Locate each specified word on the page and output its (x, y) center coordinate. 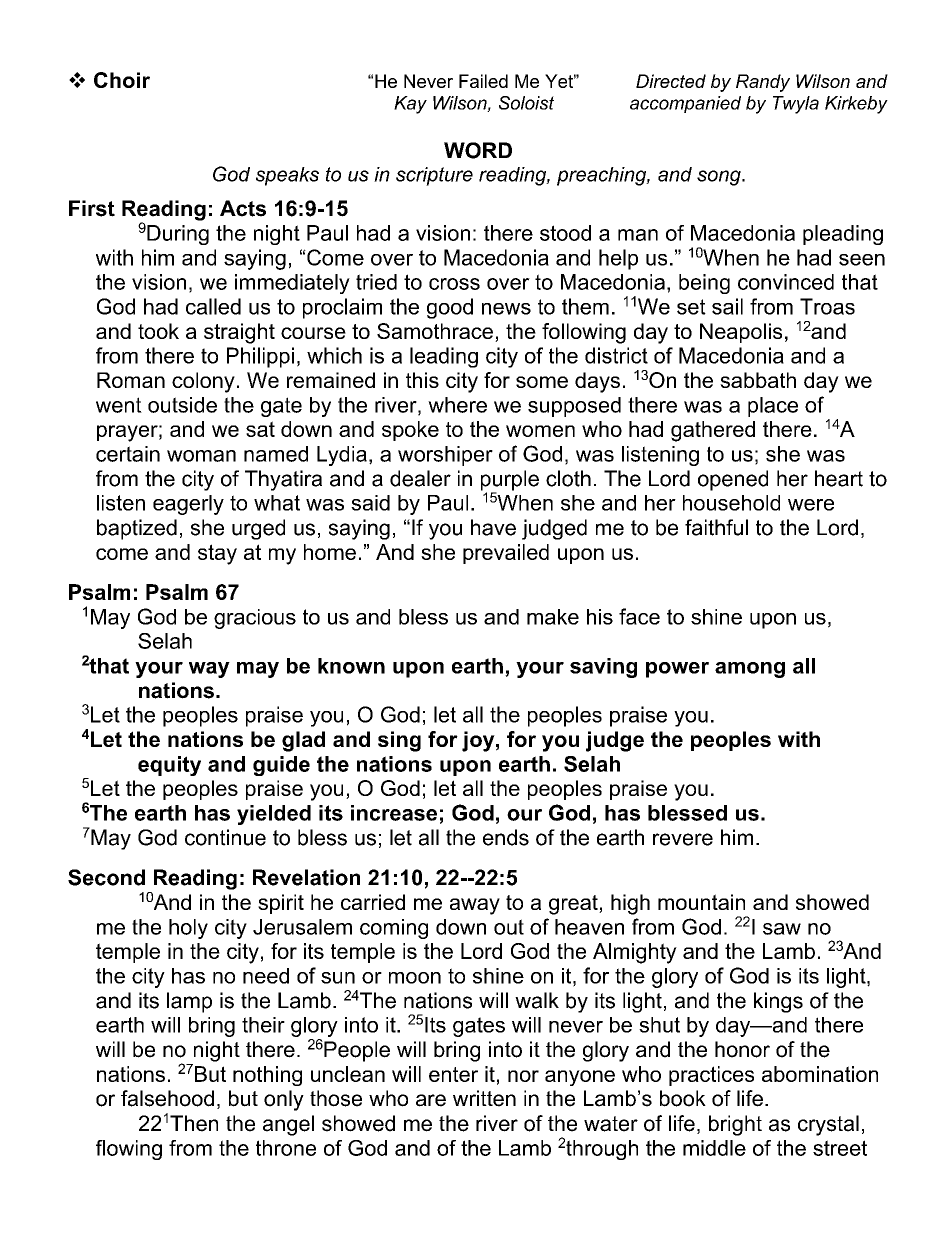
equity (169, 766)
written (484, 1098)
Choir (122, 80)
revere (683, 839)
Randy (763, 83)
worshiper (445, 456)
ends (506, 837)
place (773, 407)
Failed (483, 81)
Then (194, 1123)
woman (201, 456)
